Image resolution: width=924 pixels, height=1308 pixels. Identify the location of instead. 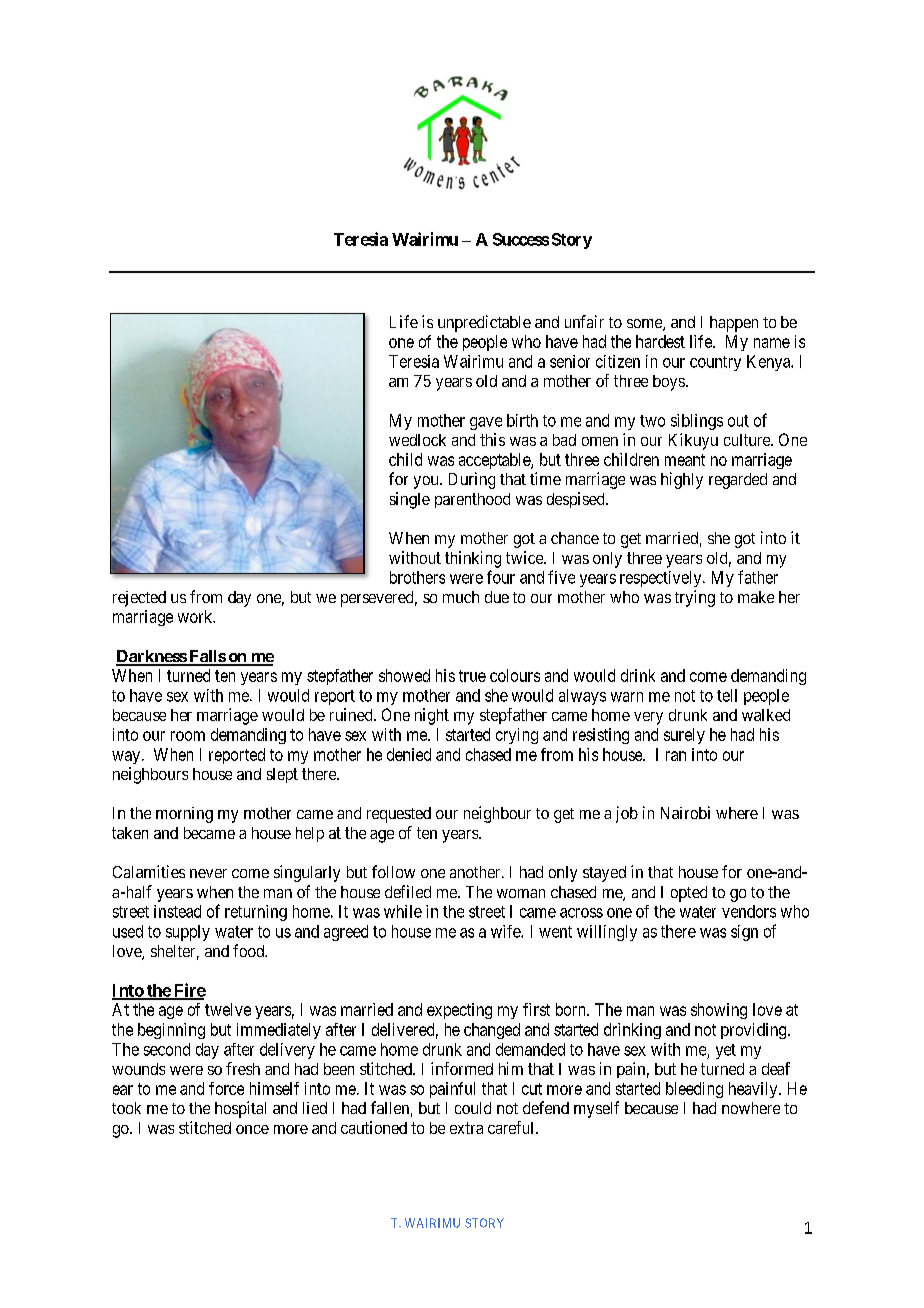
(177, 911).
